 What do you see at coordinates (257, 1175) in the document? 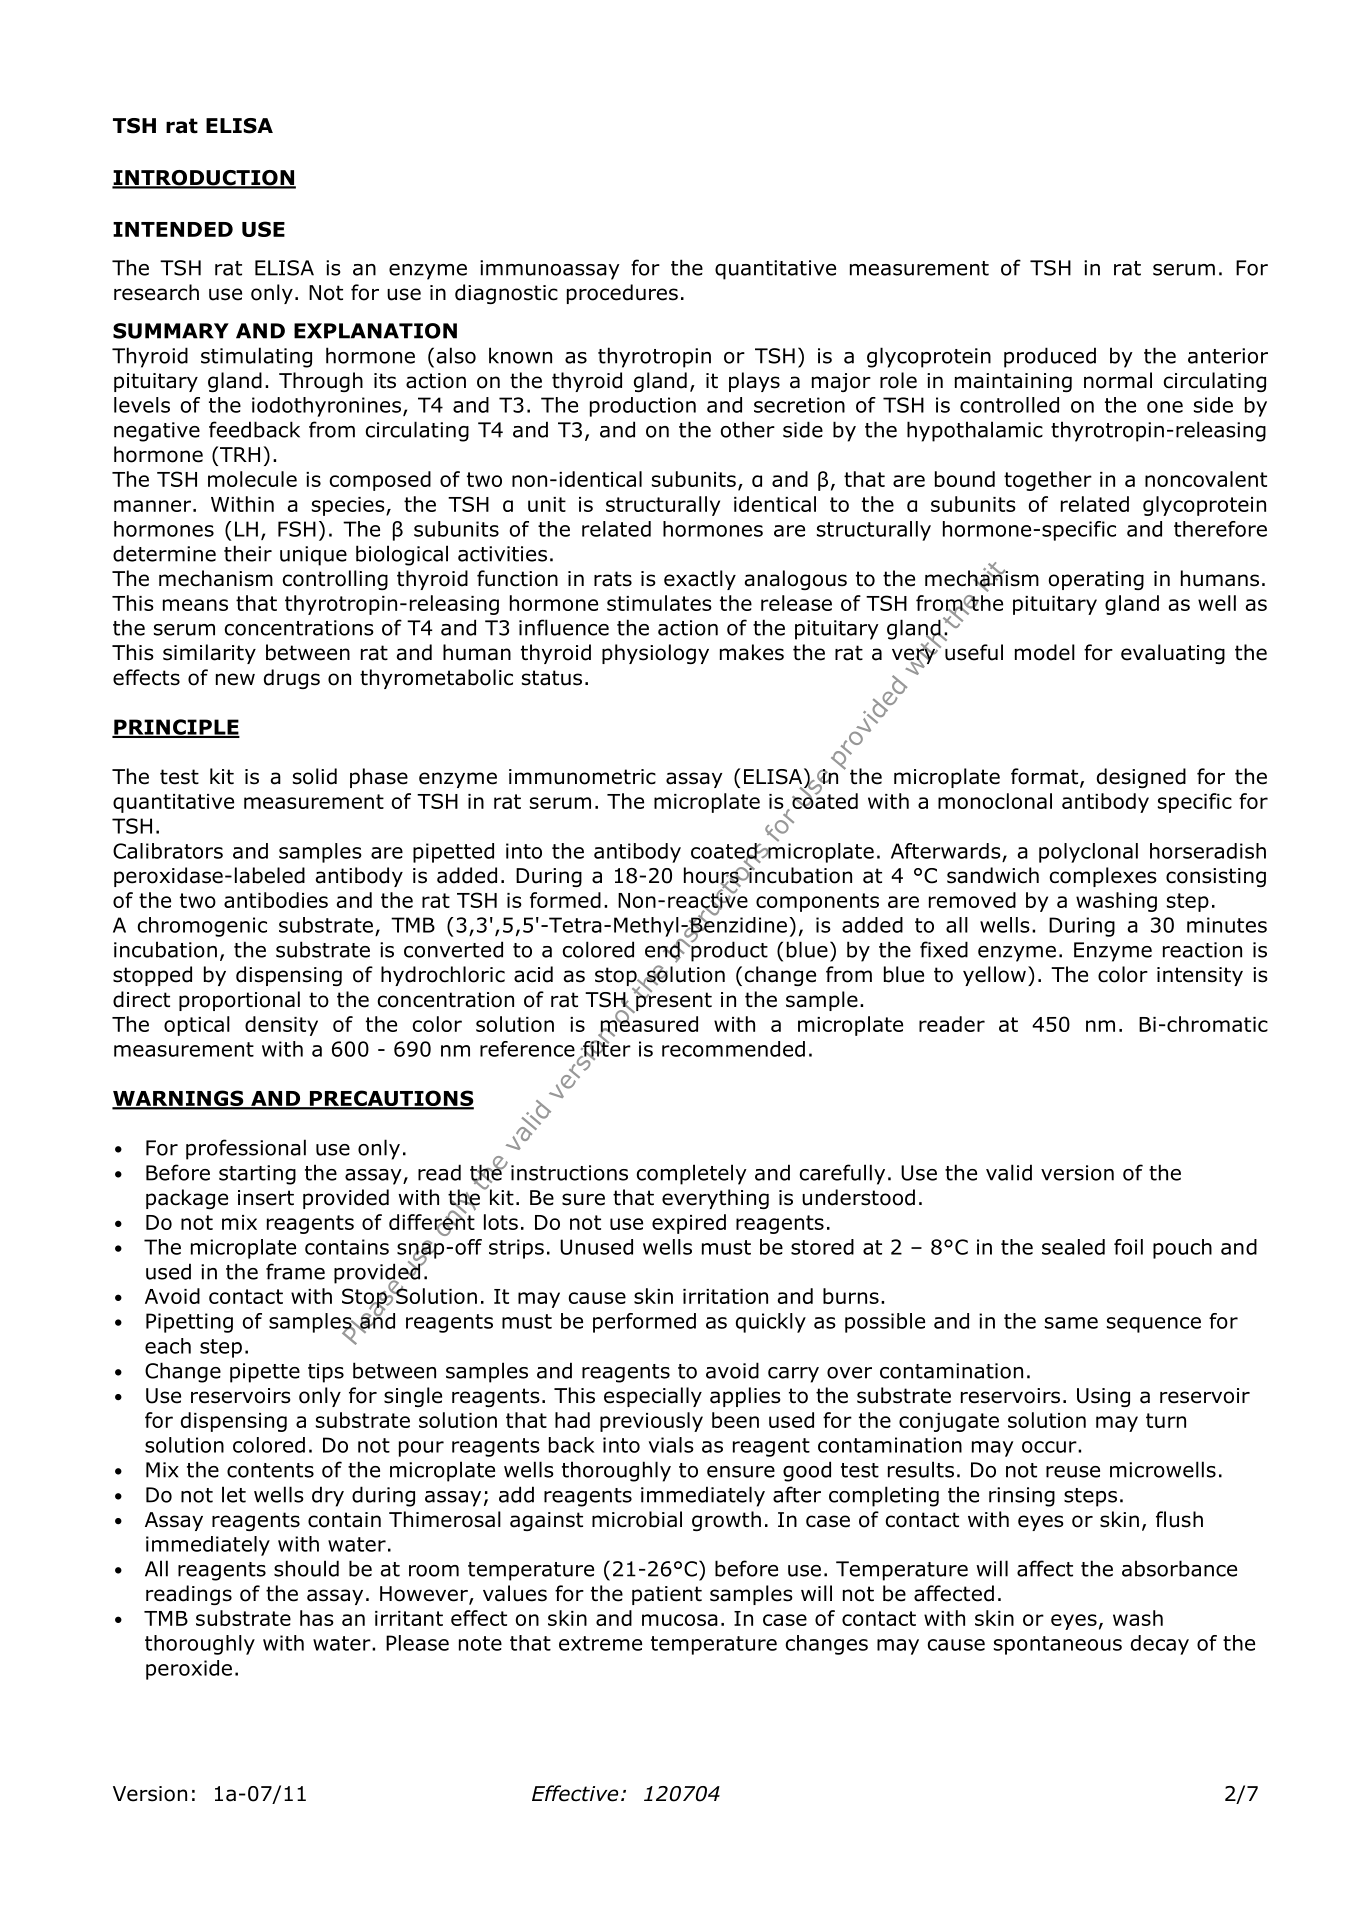
I see `starting` at bounding box center [257, 1175].
